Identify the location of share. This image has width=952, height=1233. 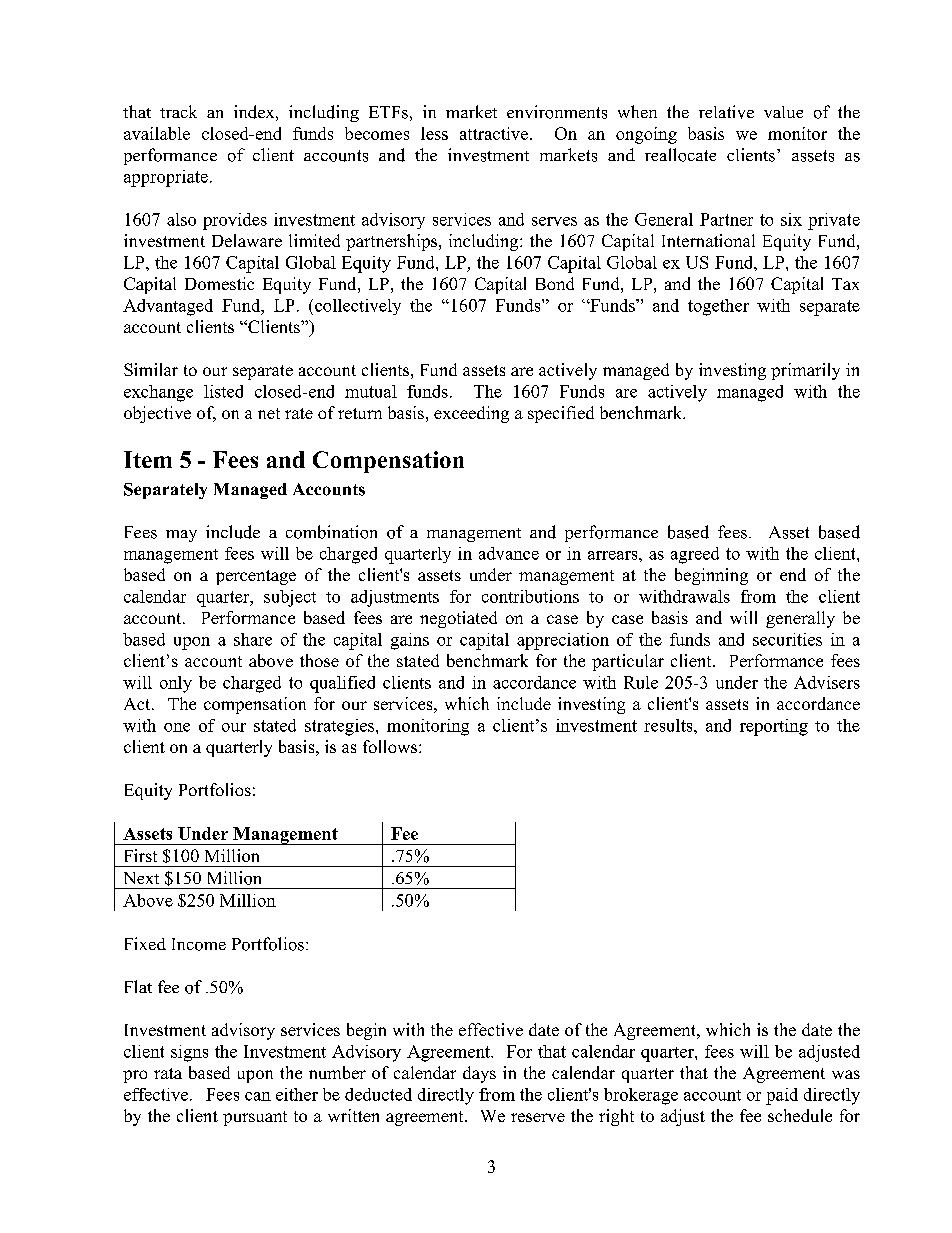
(253, 639).
